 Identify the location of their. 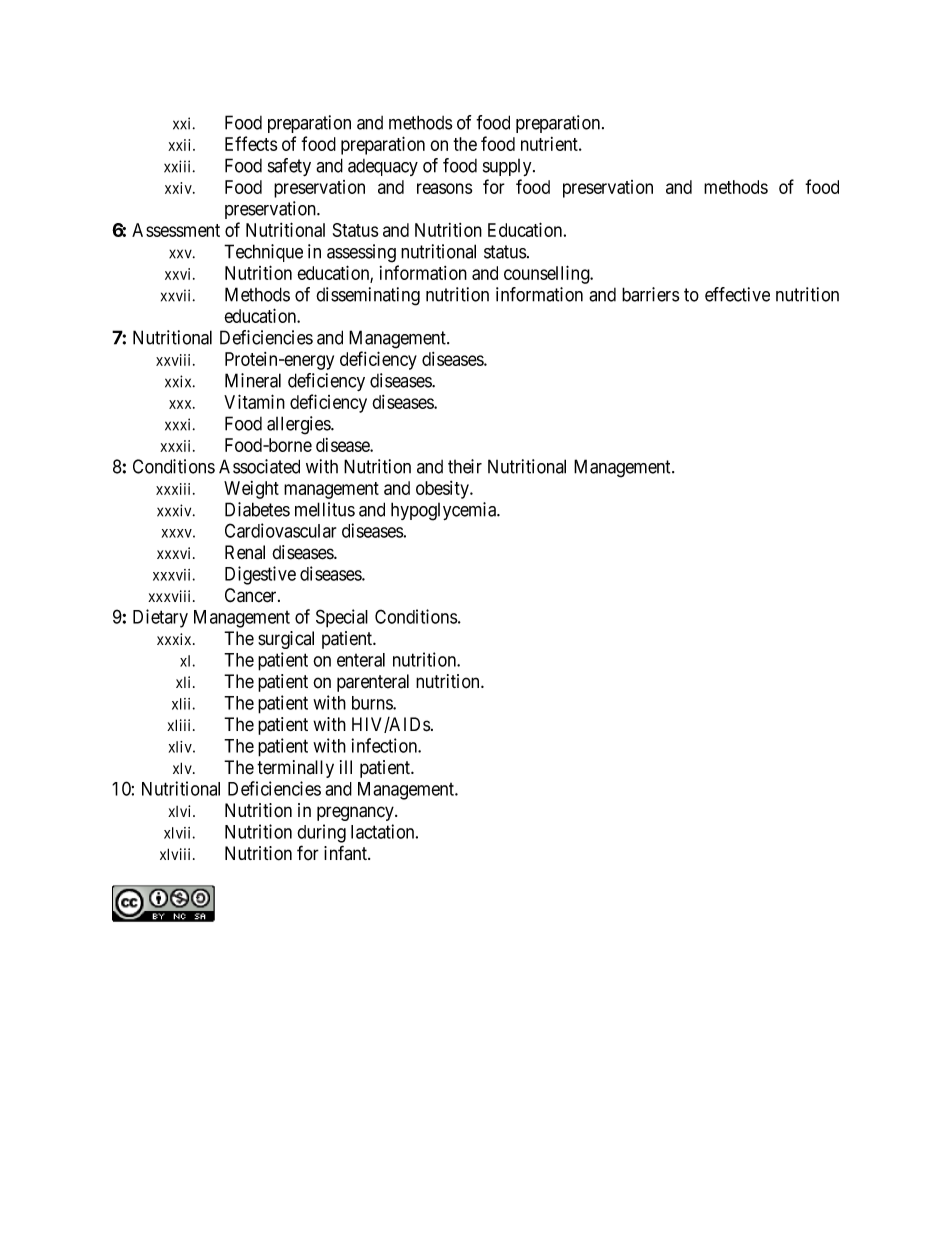
(465, 466).
